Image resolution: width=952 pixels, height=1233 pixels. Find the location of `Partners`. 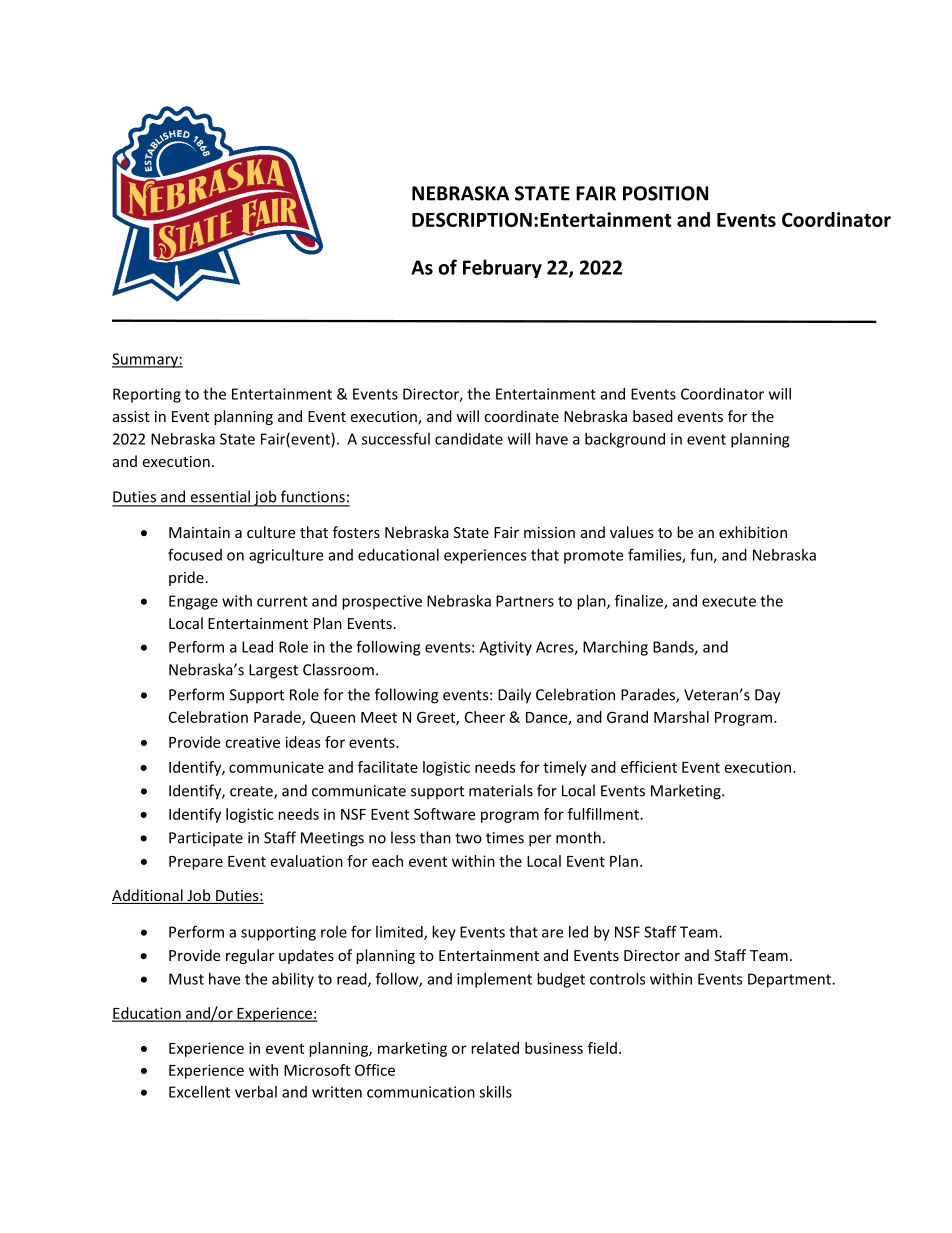

Partners is located at coordinates (525, 601).
